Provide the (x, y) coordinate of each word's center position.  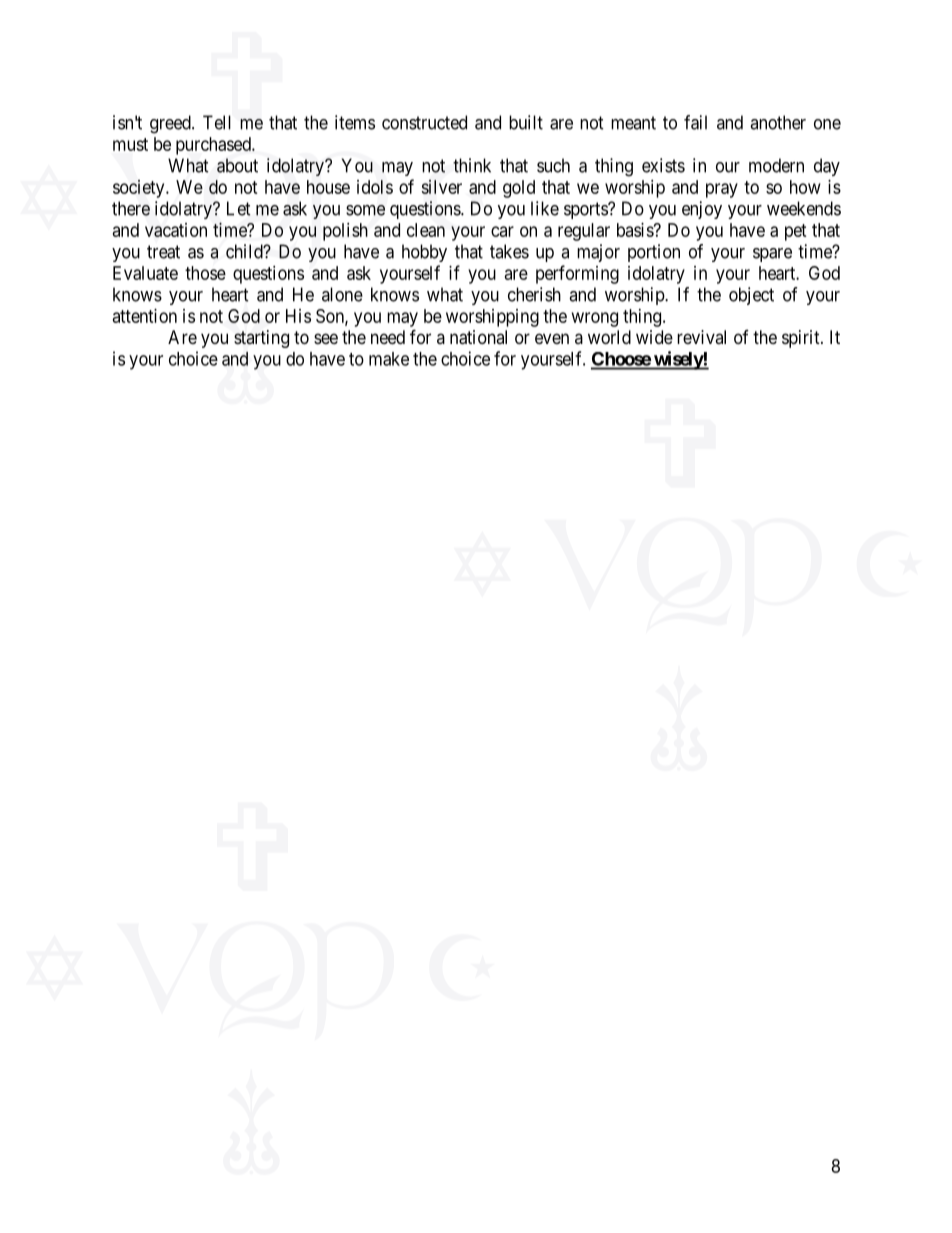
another (778, 122)
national (478, 337)
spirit (802, 339)
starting (261, 339)
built (526, 122)
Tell (217, 122)
